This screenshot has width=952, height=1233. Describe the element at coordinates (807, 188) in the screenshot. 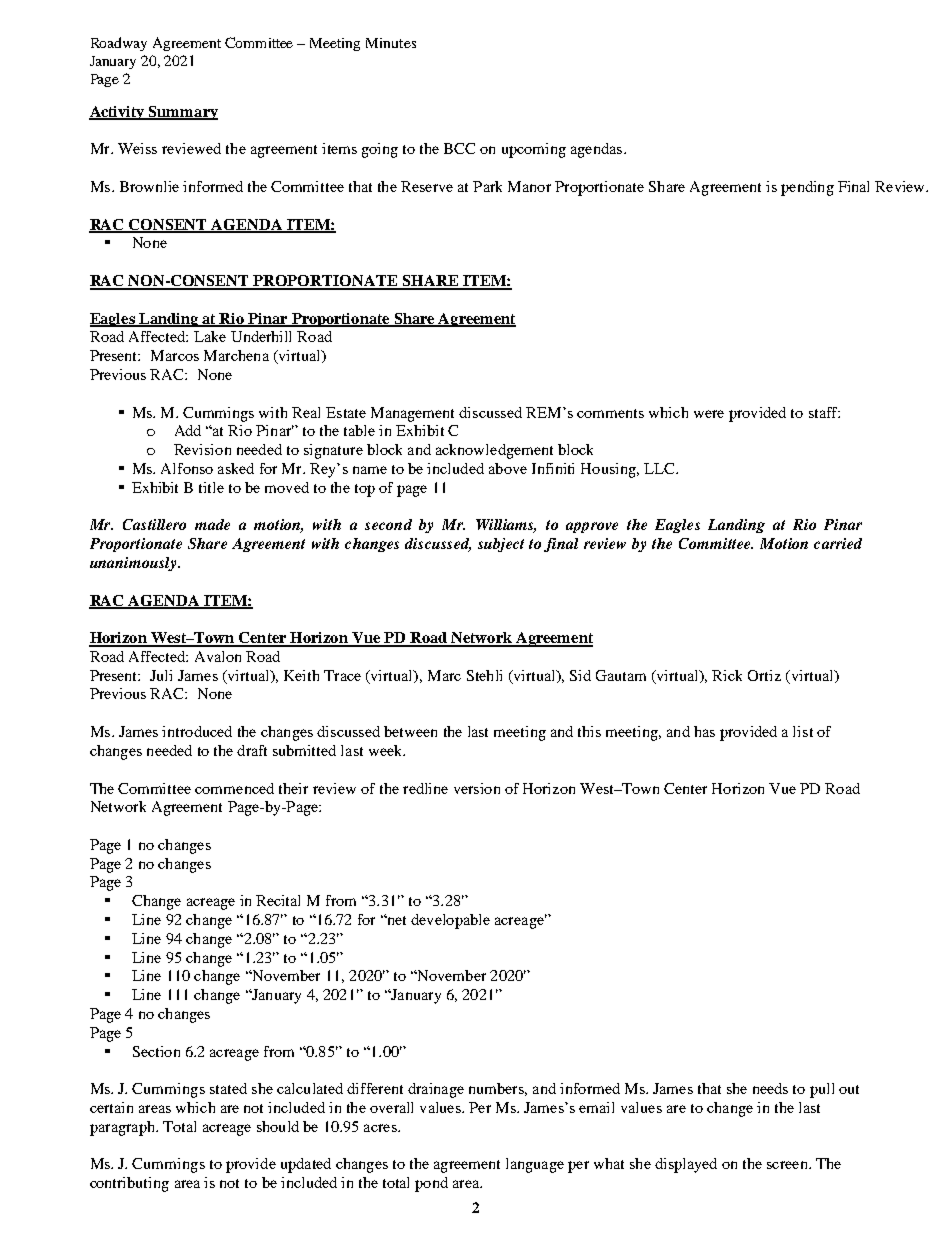

I see `pending` at that location.
